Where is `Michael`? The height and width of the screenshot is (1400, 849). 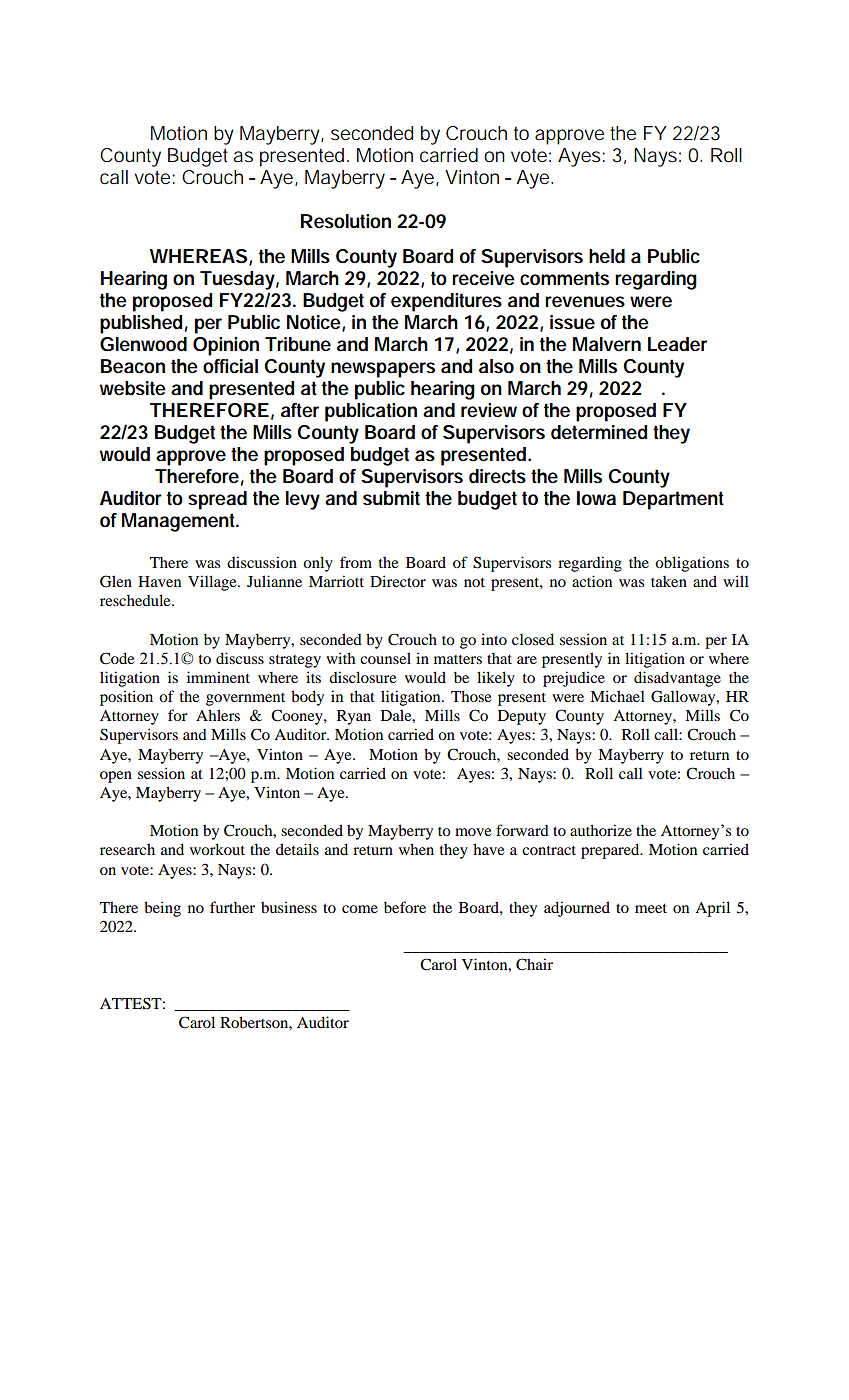 Michael is located at coordinates (617, 696).
